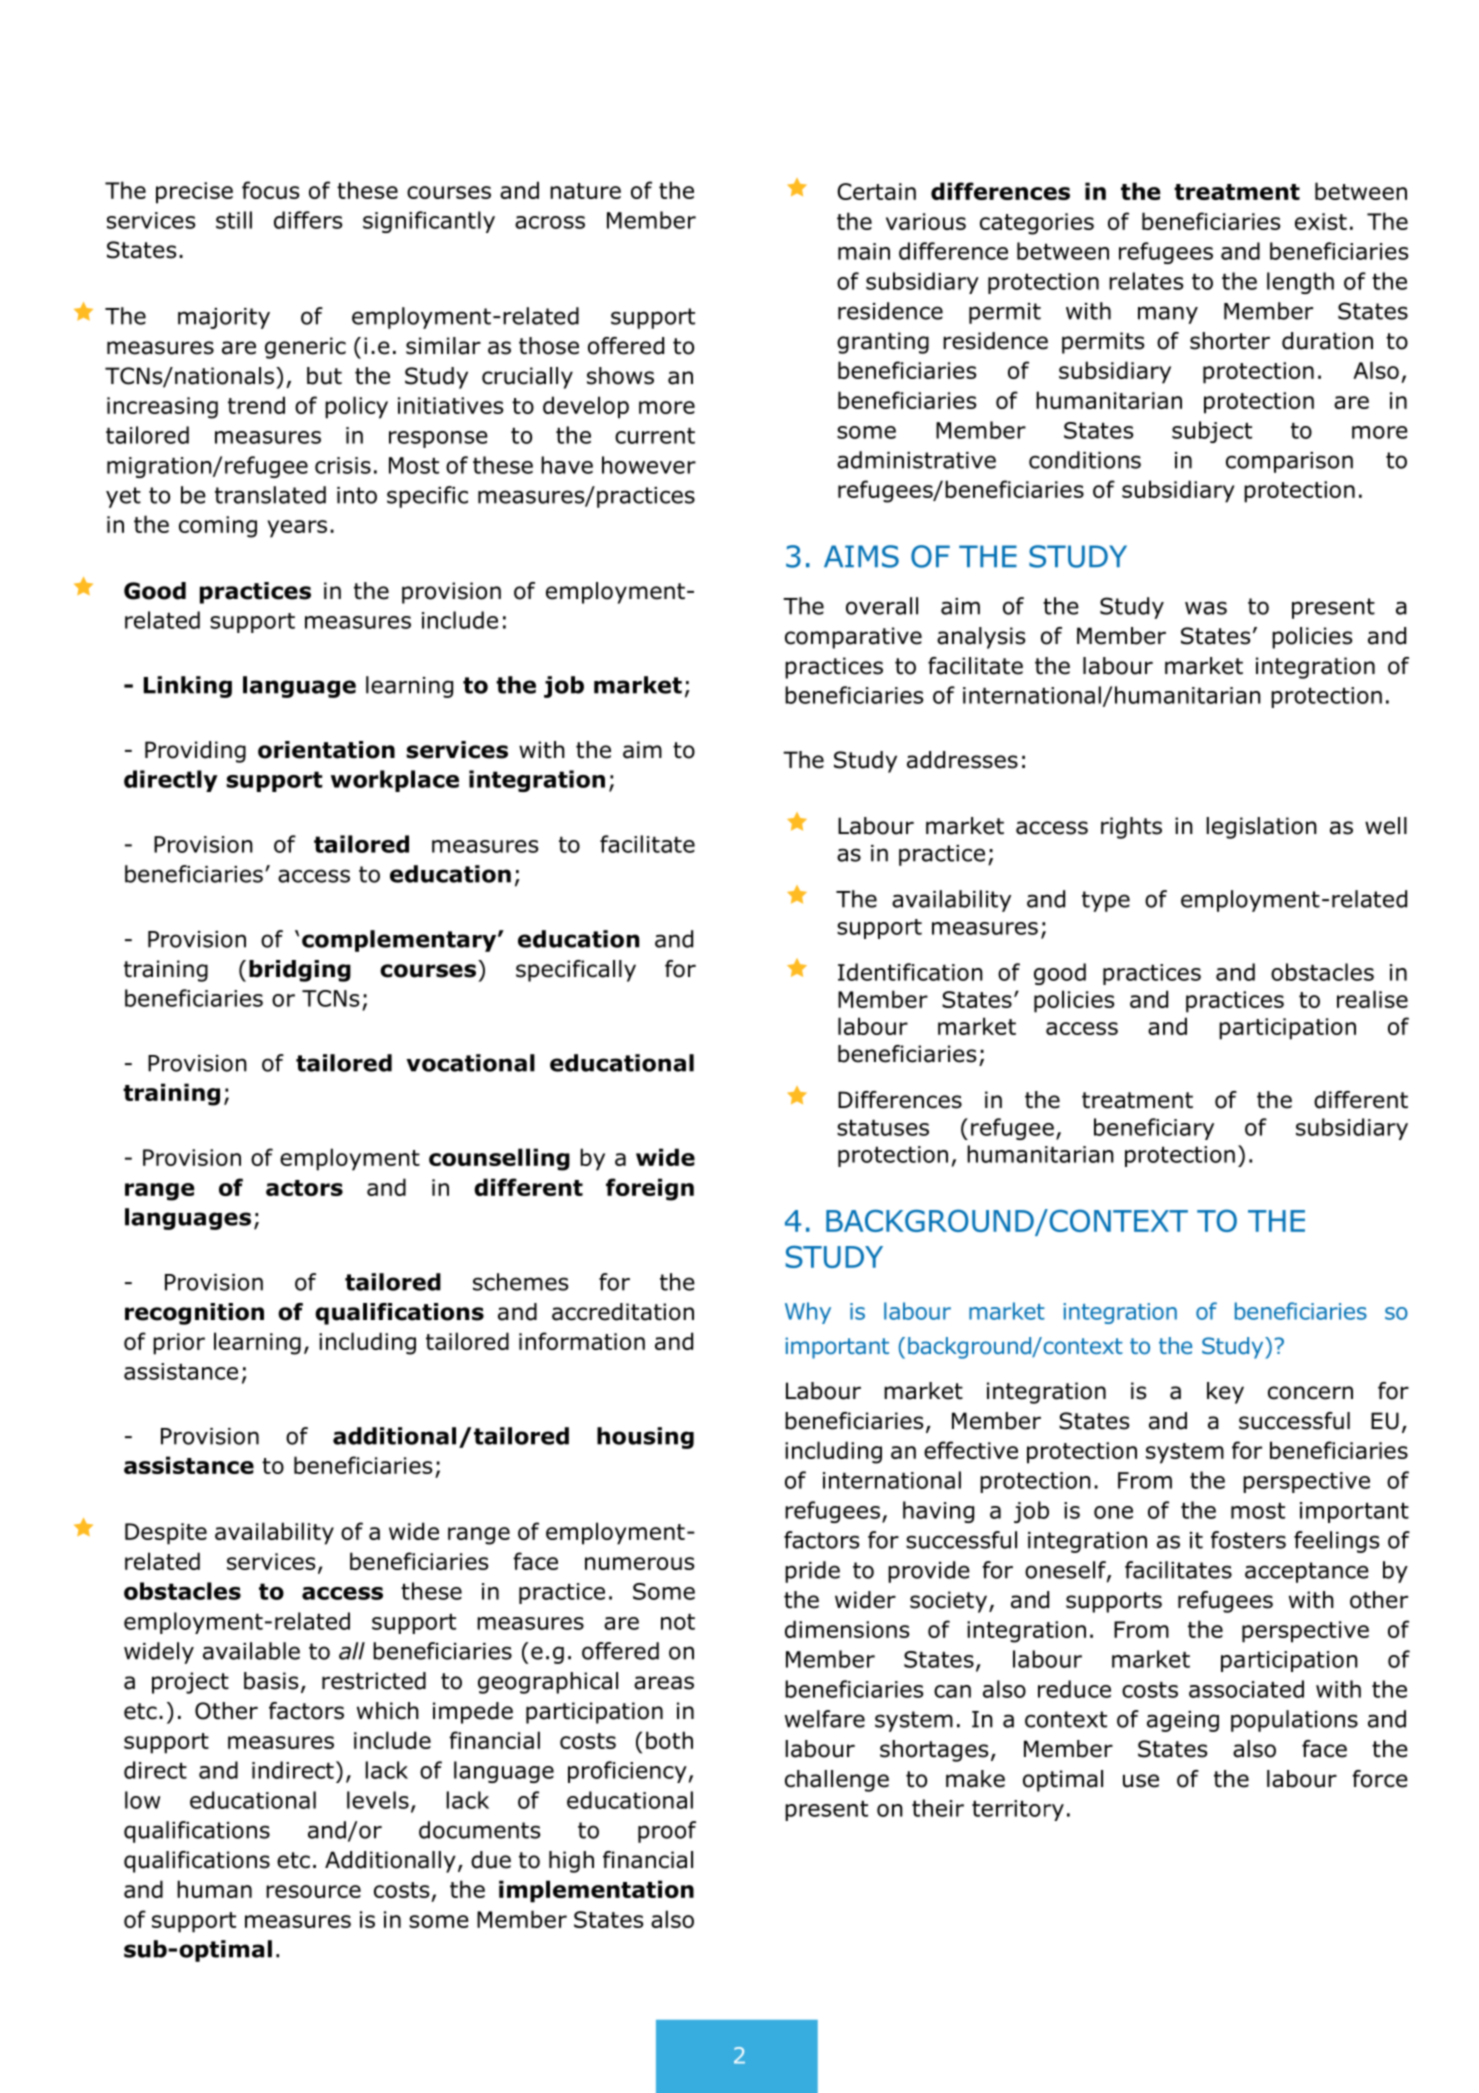  I want to click on bridging, so click(300, 971).
